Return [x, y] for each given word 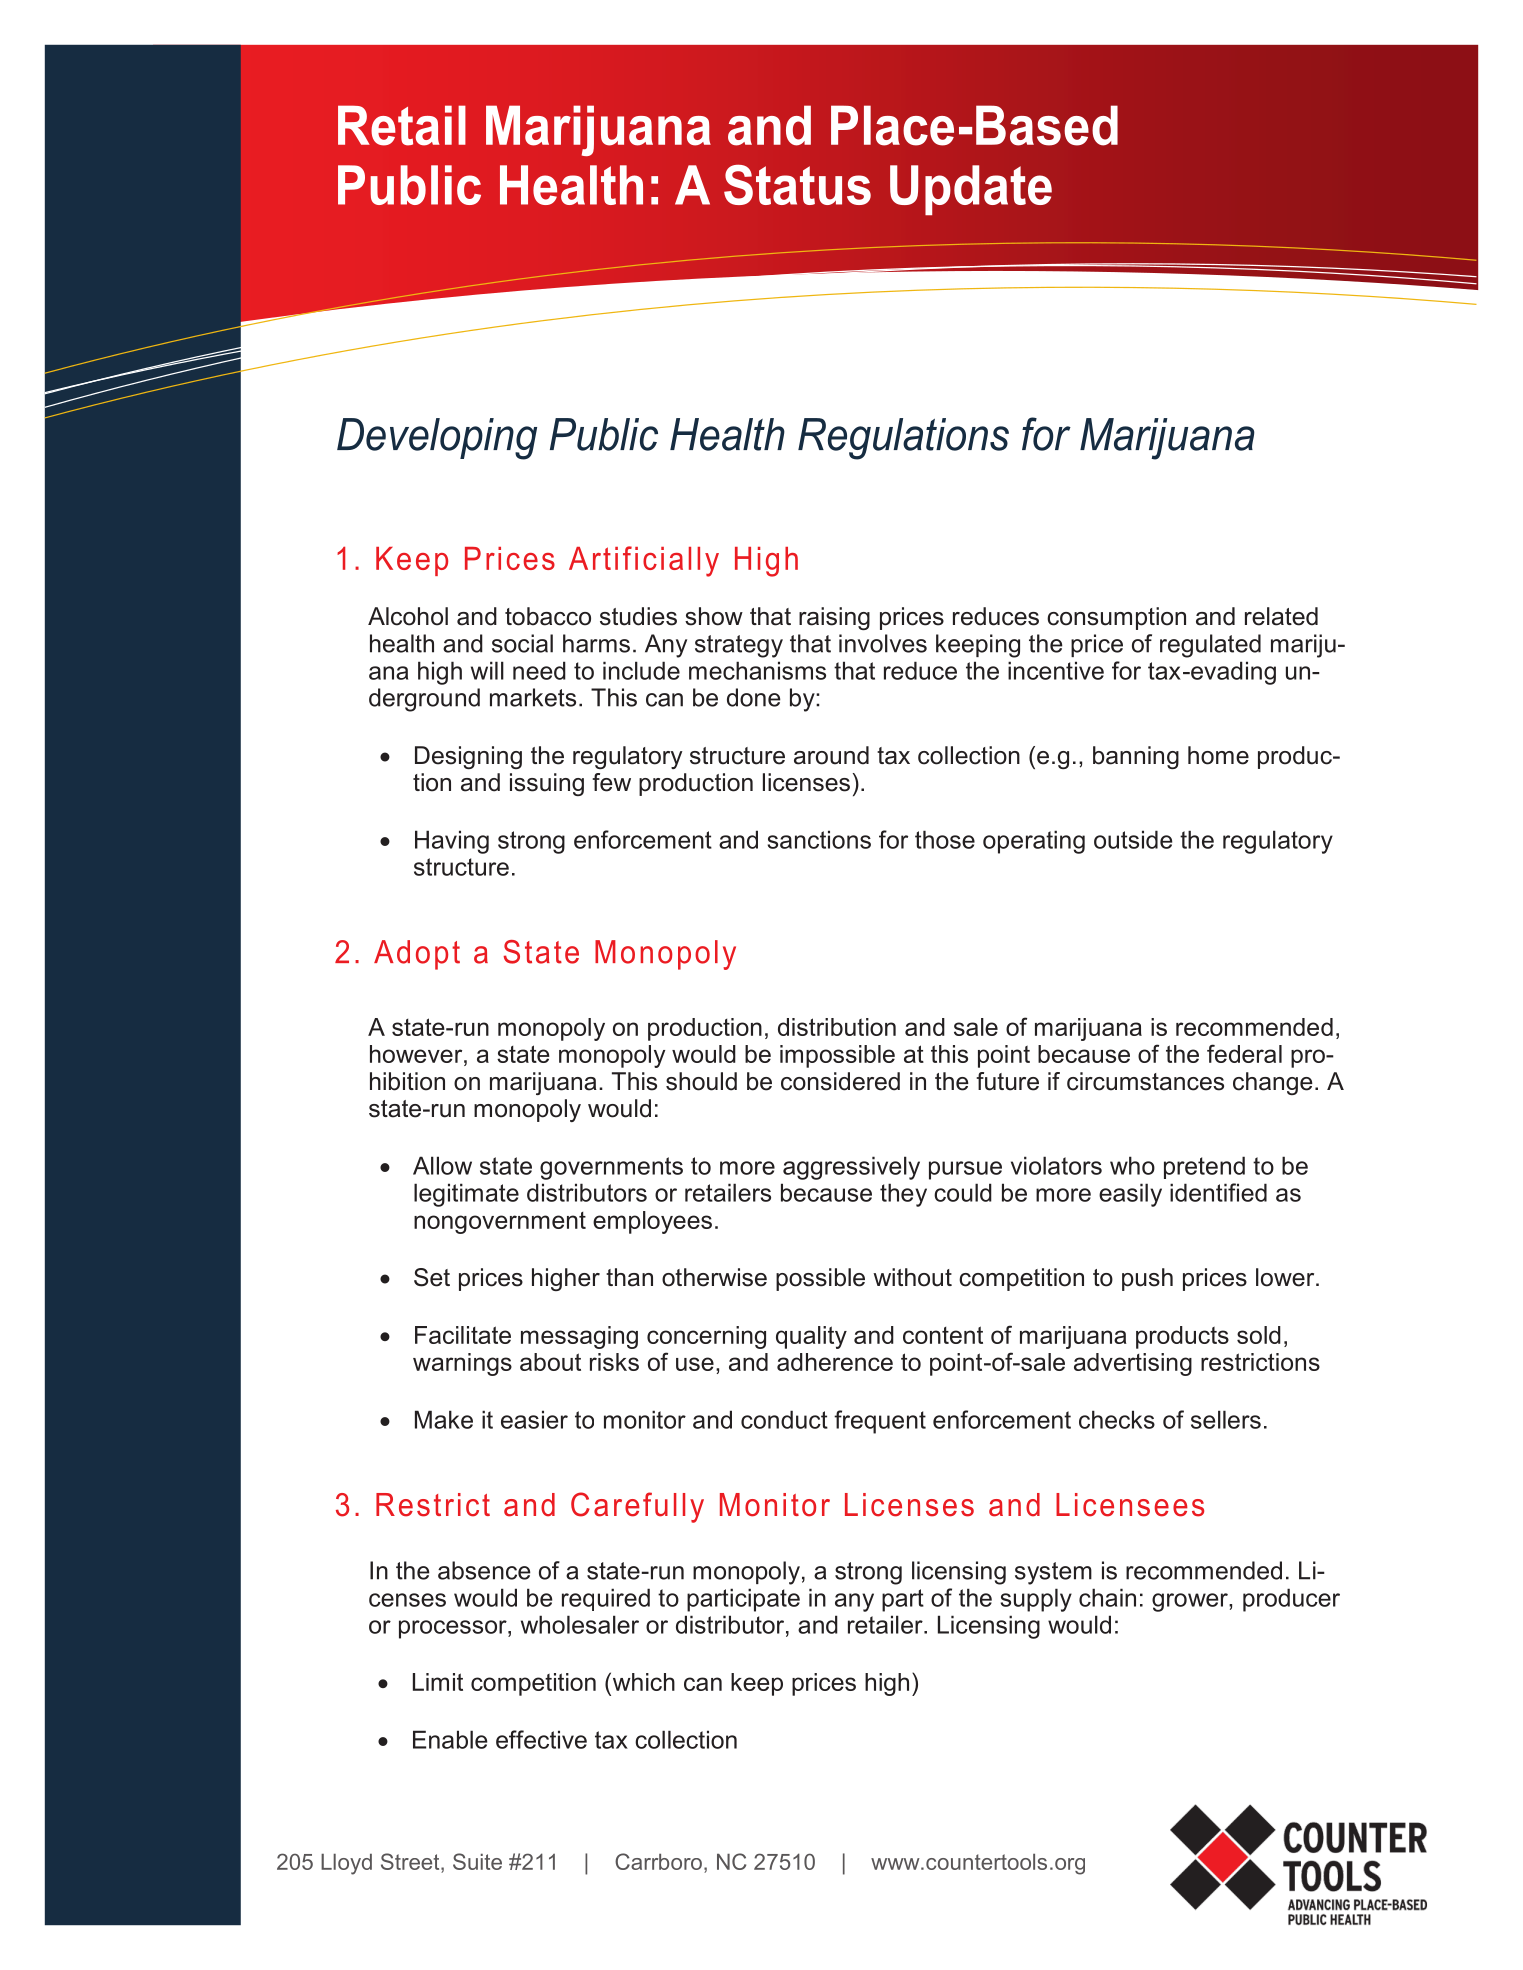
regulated [1210, 646]
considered [840, 1081]
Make [444, 1419]
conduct [784, 1419]
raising [834, 618]
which [642, 1681]
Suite [477, 1861]
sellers [1226, 1419]
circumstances [1145, 1081]
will [487, 670]
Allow [442, 1165]
